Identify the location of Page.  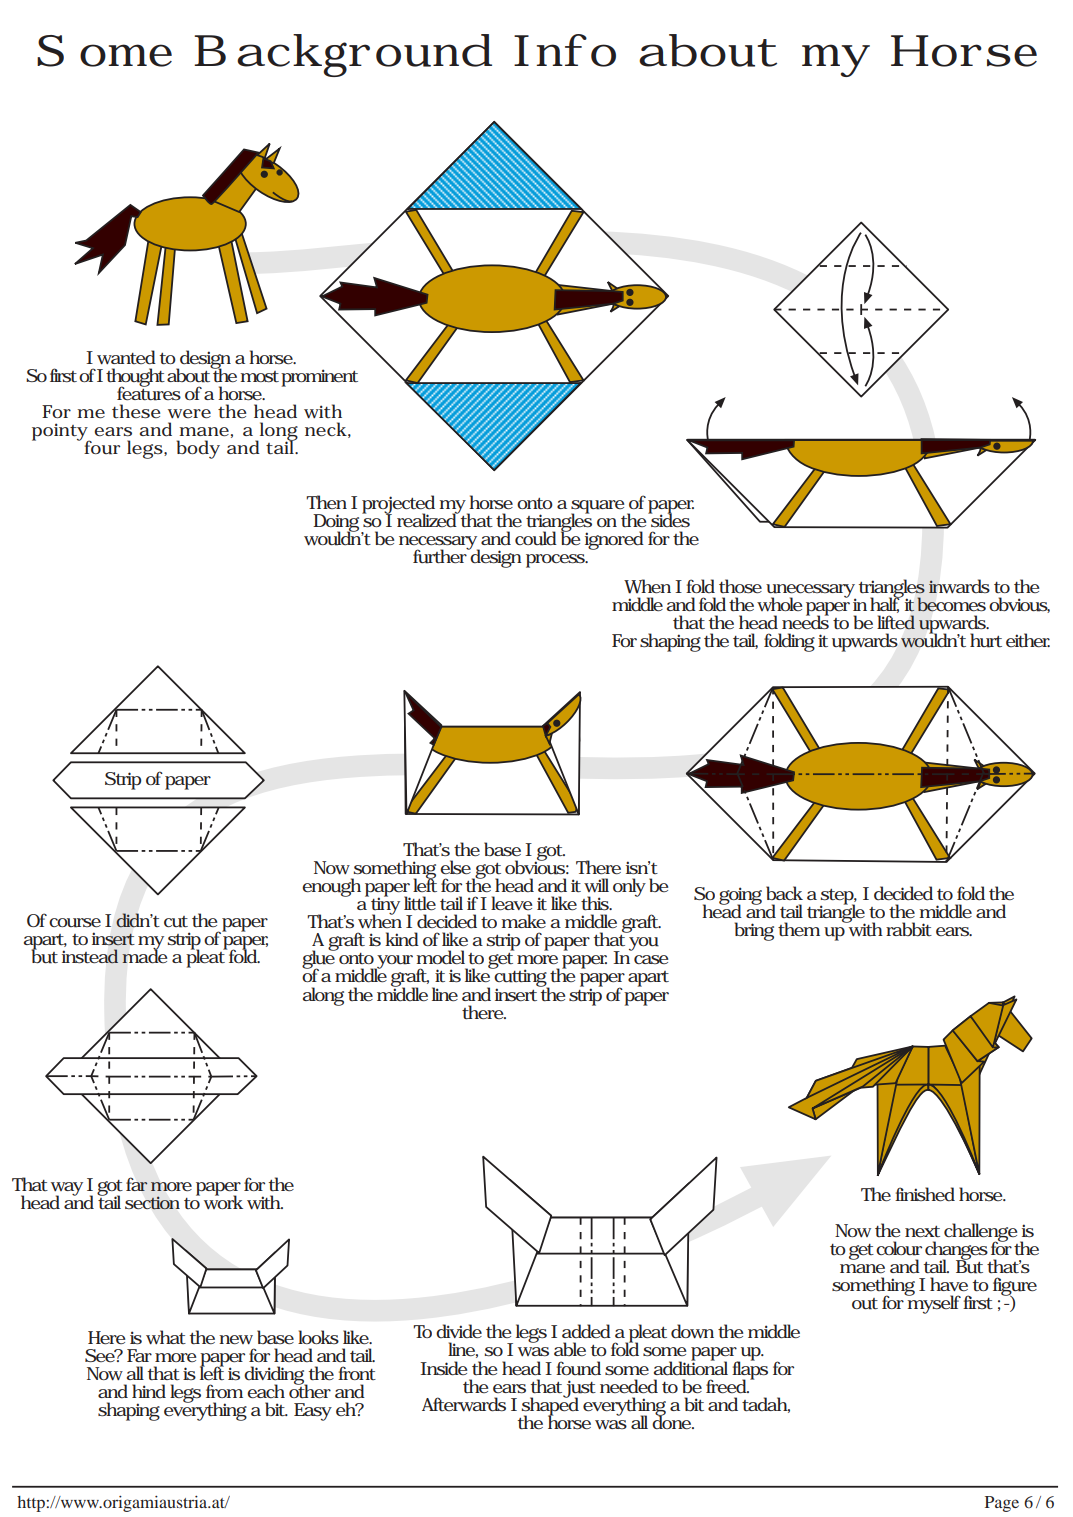
(1002, 1504).
